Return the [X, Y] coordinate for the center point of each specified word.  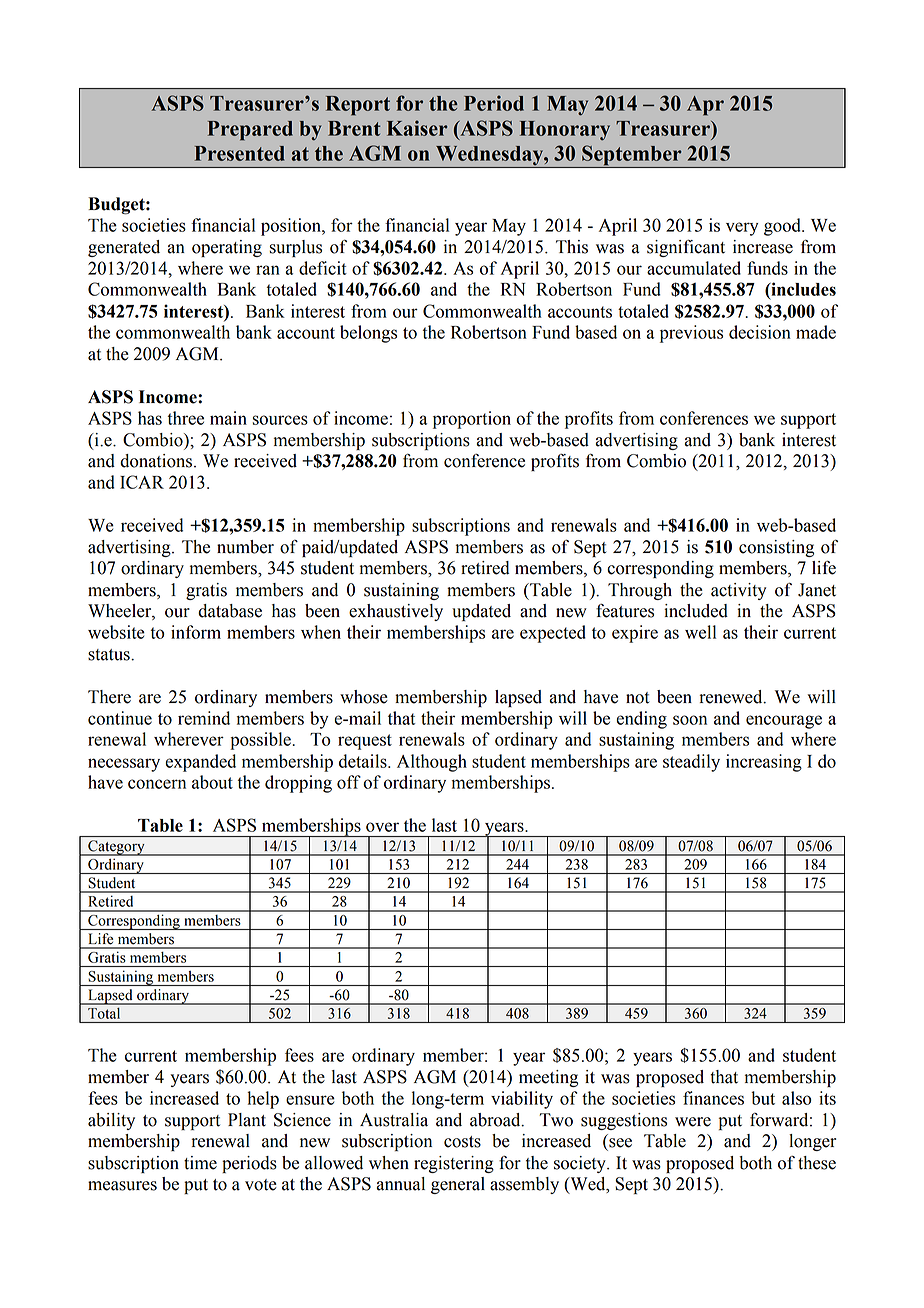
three [185, 418]
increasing [764, 763]
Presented [240, 153]
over [382, 827]
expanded [200, 763]
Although [432, 763]
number [245, 547]
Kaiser [417, 128]
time [200, 1163]
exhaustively [396, 612]
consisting [776, 548]
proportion [472, 420]
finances [713, 1098]
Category [116, 848]
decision [760, 332]
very [742, 229]
